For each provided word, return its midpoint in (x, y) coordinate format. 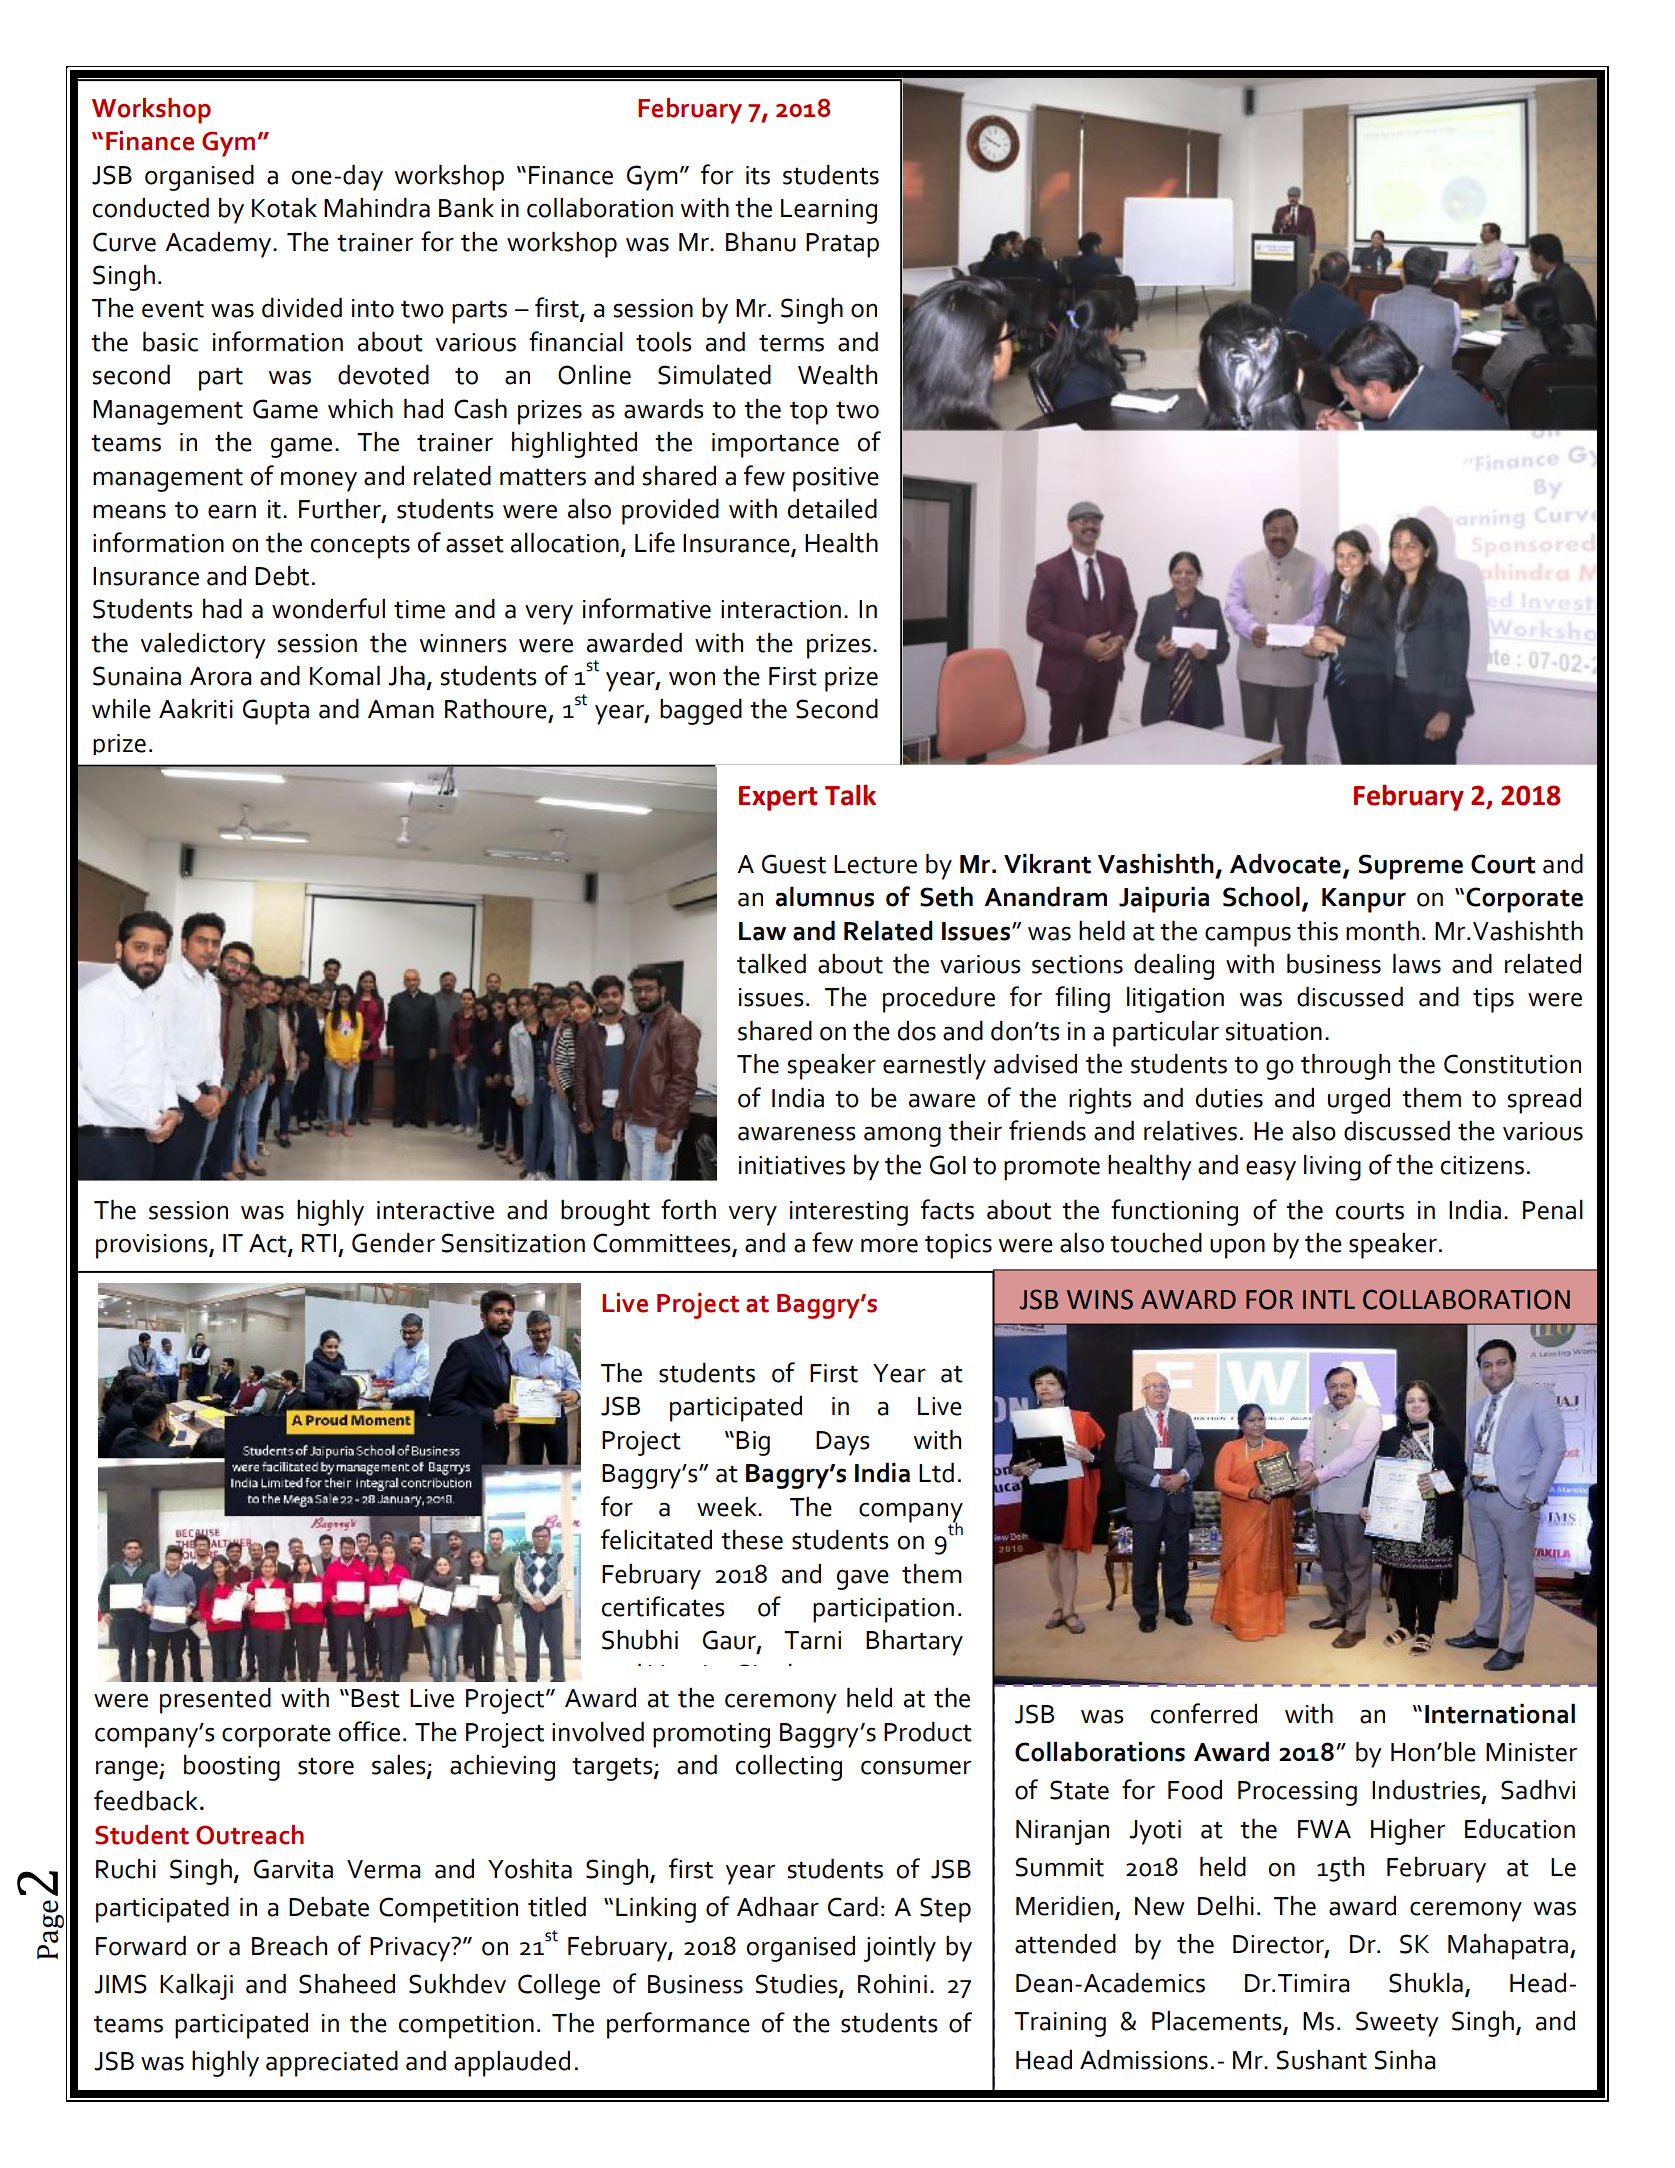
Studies (798, 1984)
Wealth (837, 374)
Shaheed (347, 1983)
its (758, 175)
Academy (219, 245)
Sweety (1397, 2024)
